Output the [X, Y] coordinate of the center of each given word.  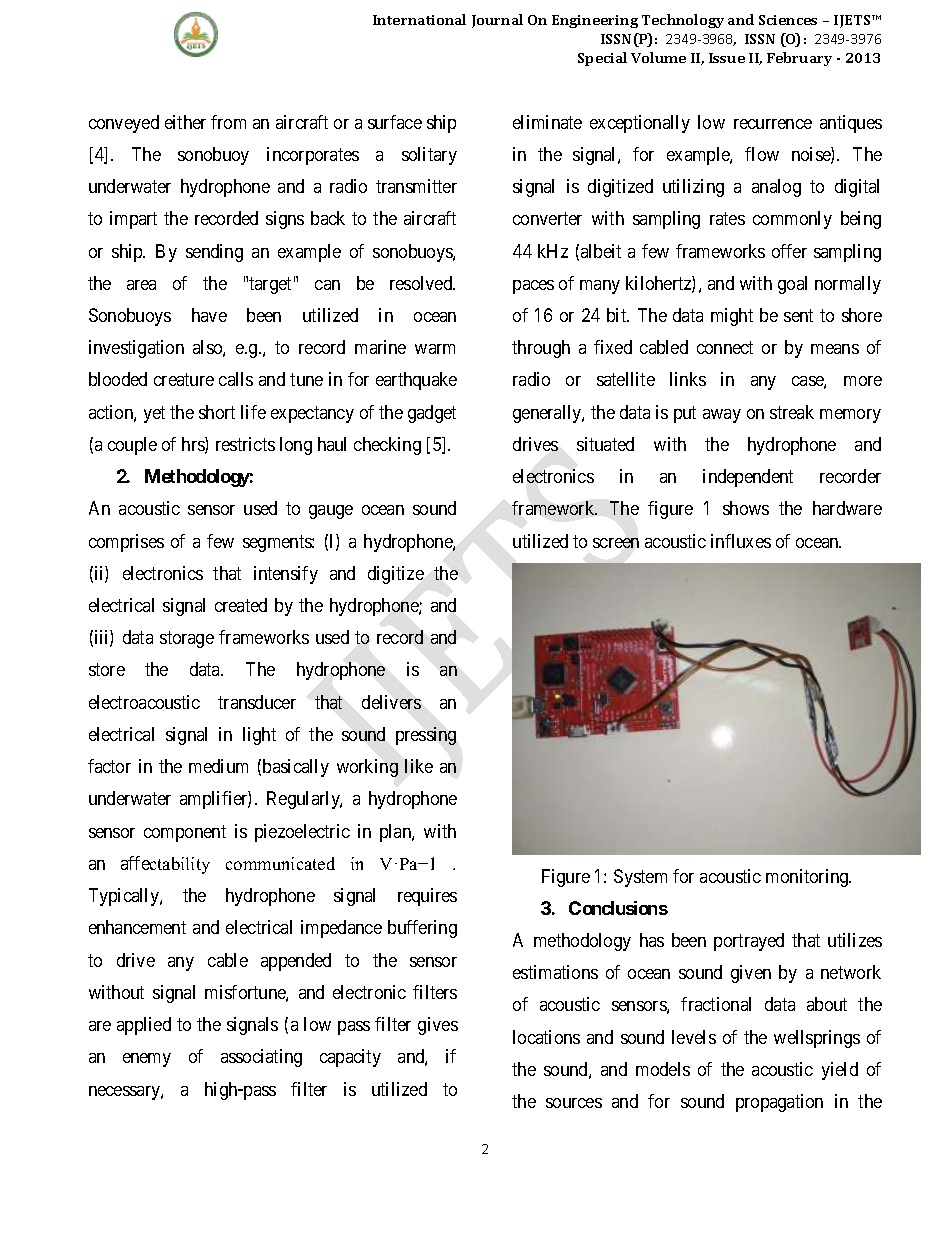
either [185, 122]
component [185, 833]
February [799, 59]
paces [533, 287]
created [241, 605]
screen [616, 543]
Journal [497, 21]
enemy [147, 1060]
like [419, 766]
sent [798, 315]
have [209, 315]
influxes [741, 541]
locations [546, 1037]
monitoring [808, 878]
